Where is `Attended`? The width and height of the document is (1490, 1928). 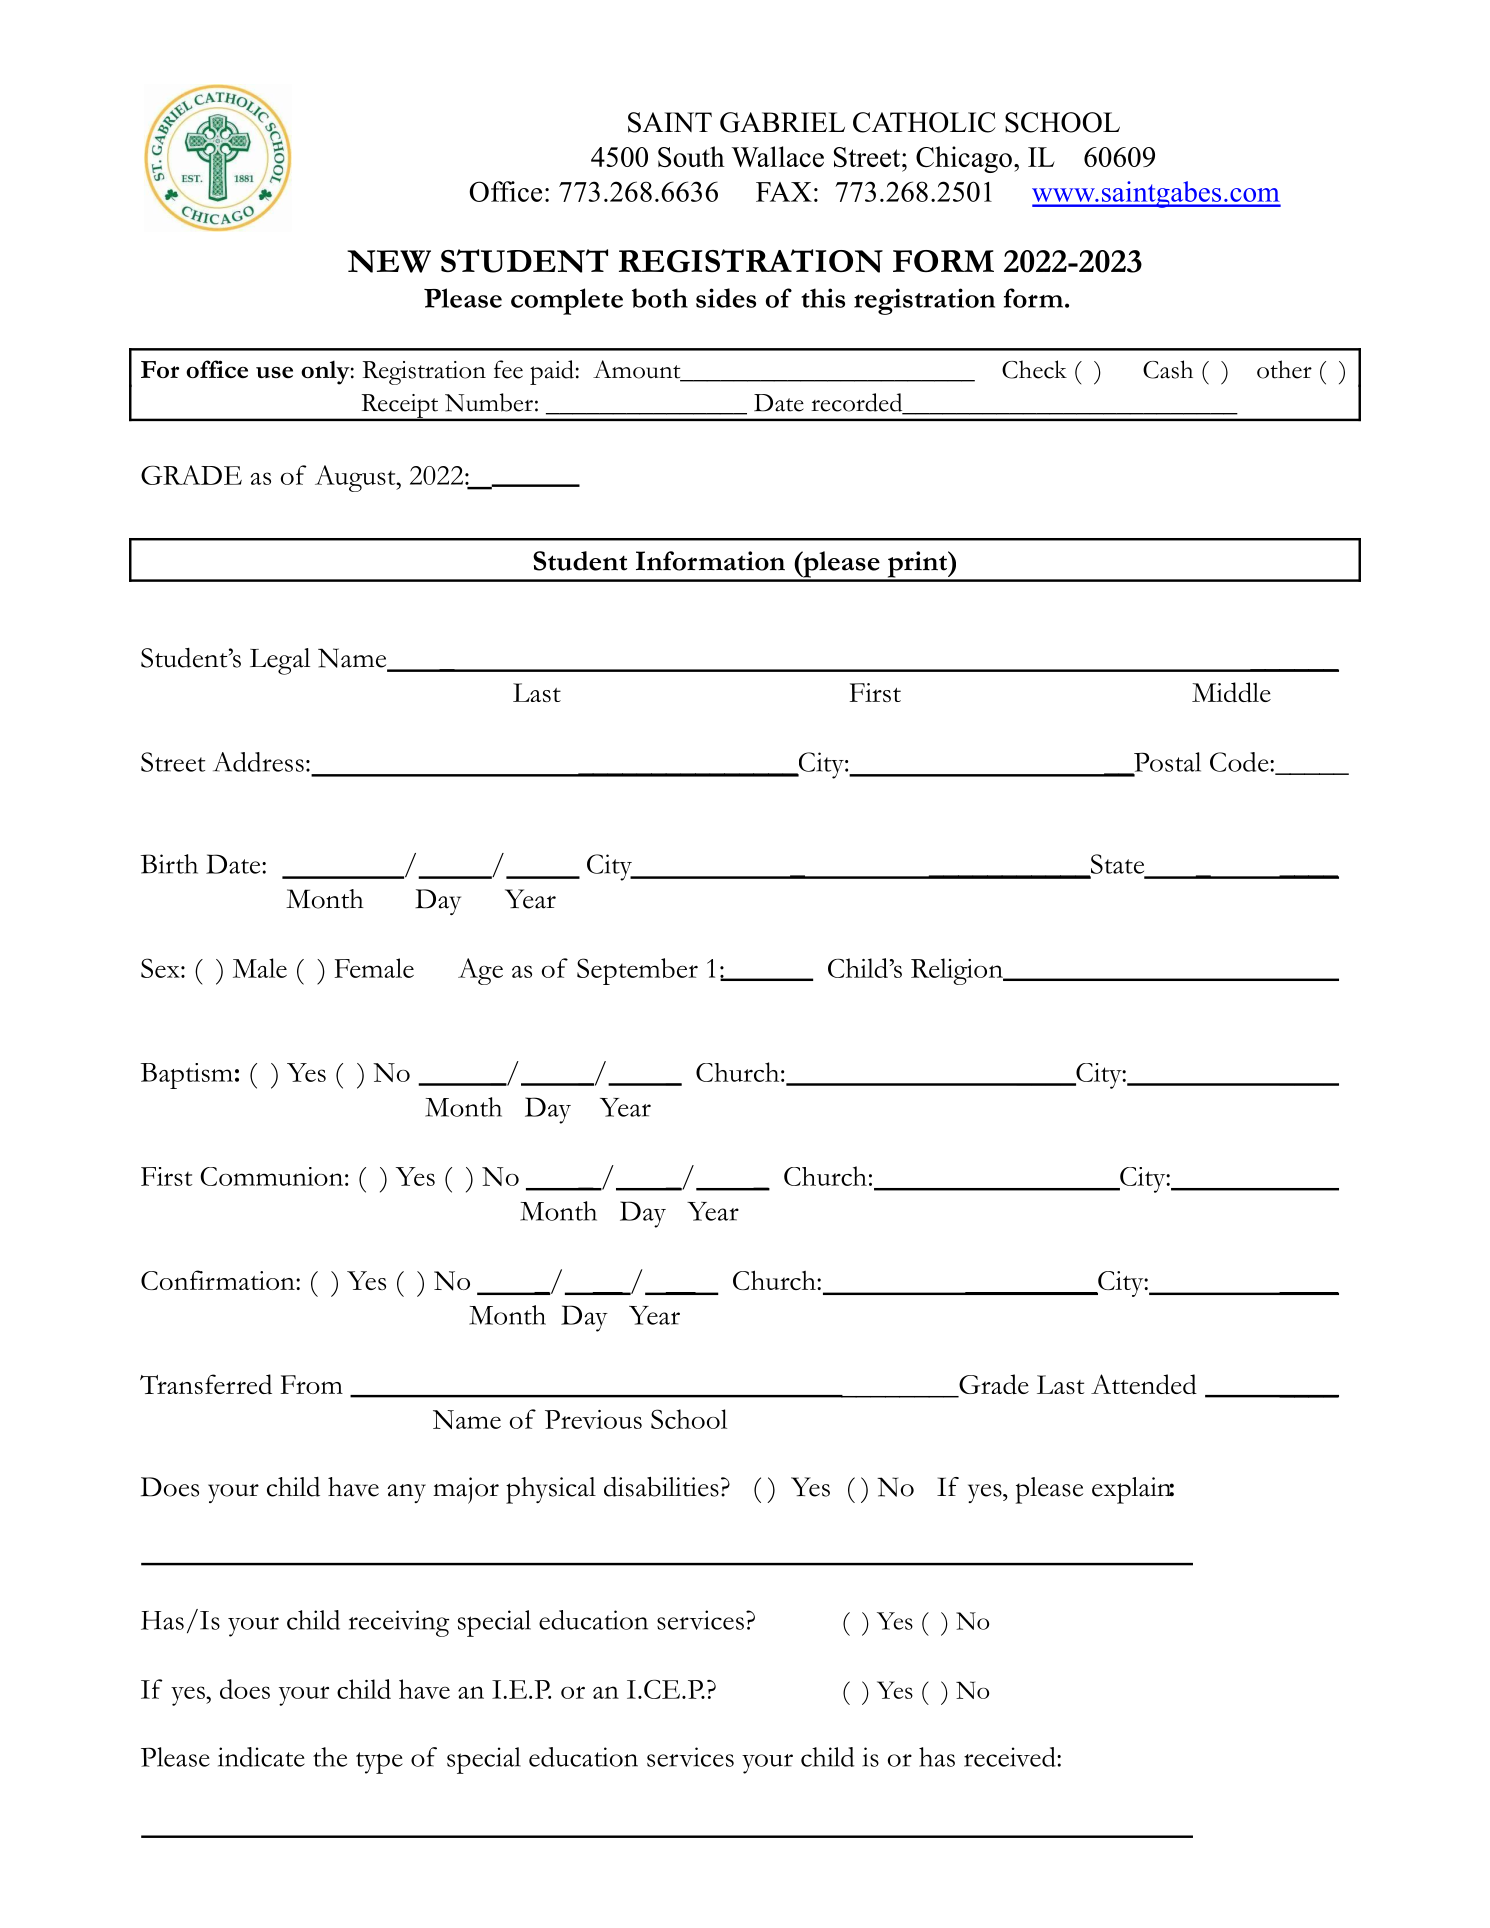
Attended is located at coordinates (1144, 1384).
